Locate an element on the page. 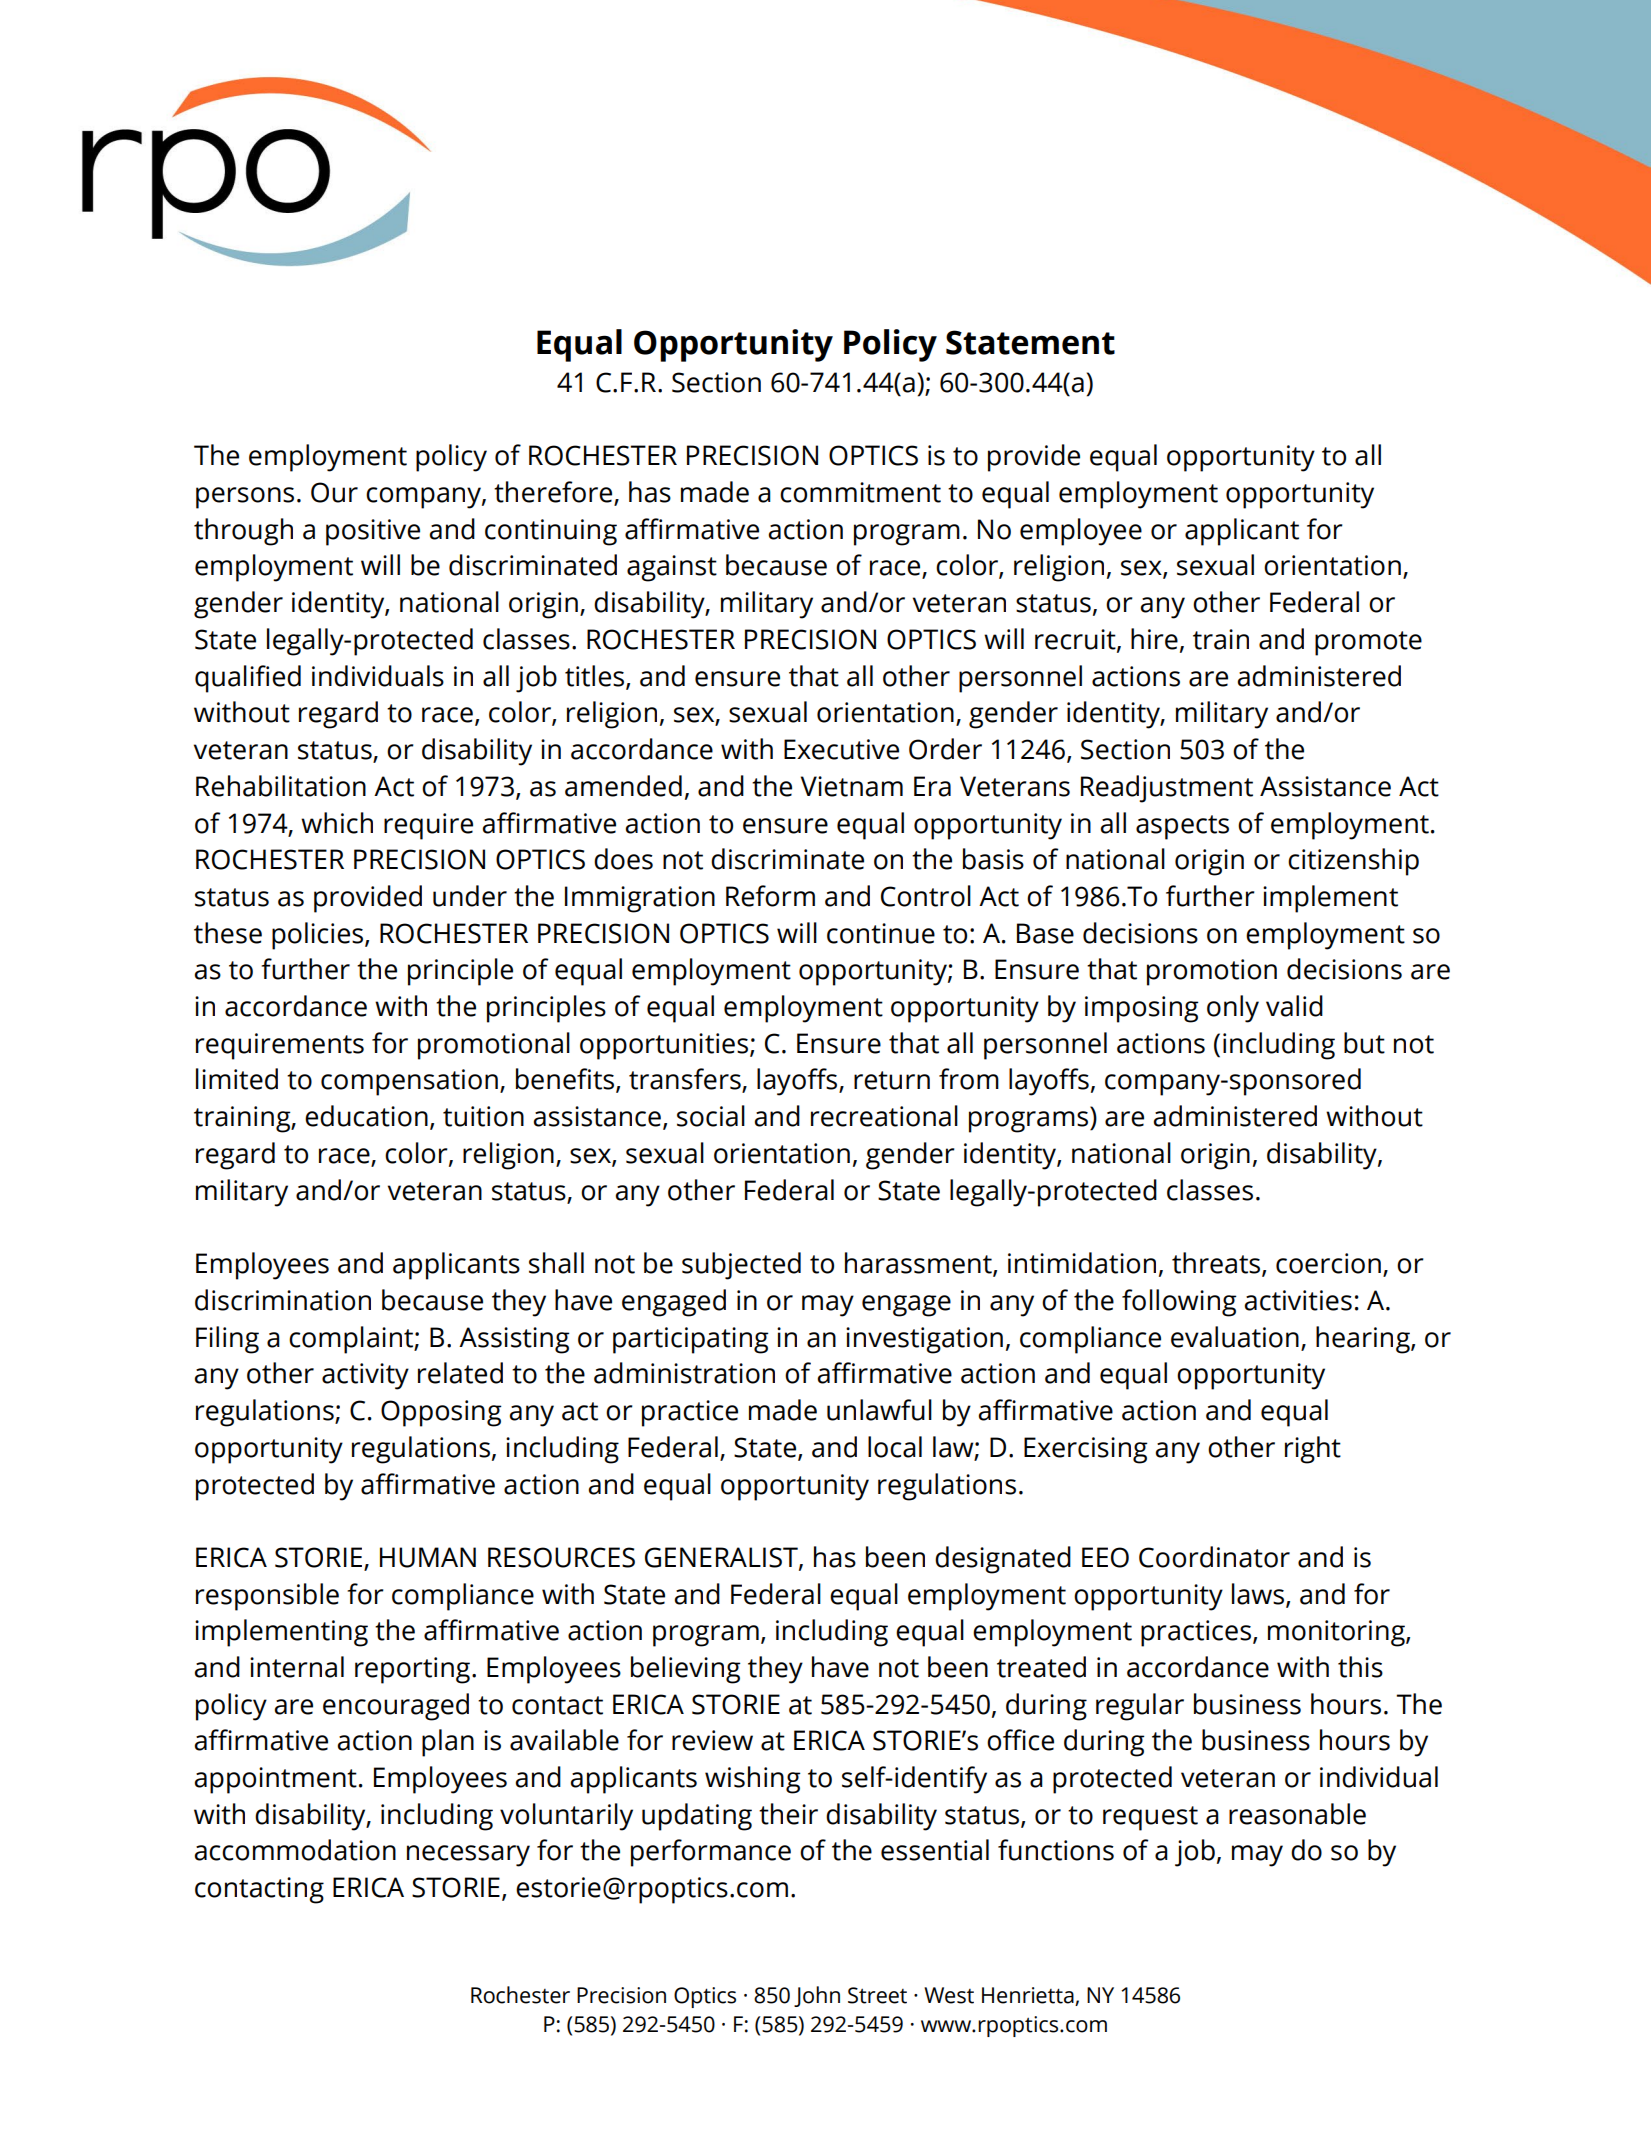 The image size is (1651, 2136). Opposing is located at coordinates (441, 1413).
